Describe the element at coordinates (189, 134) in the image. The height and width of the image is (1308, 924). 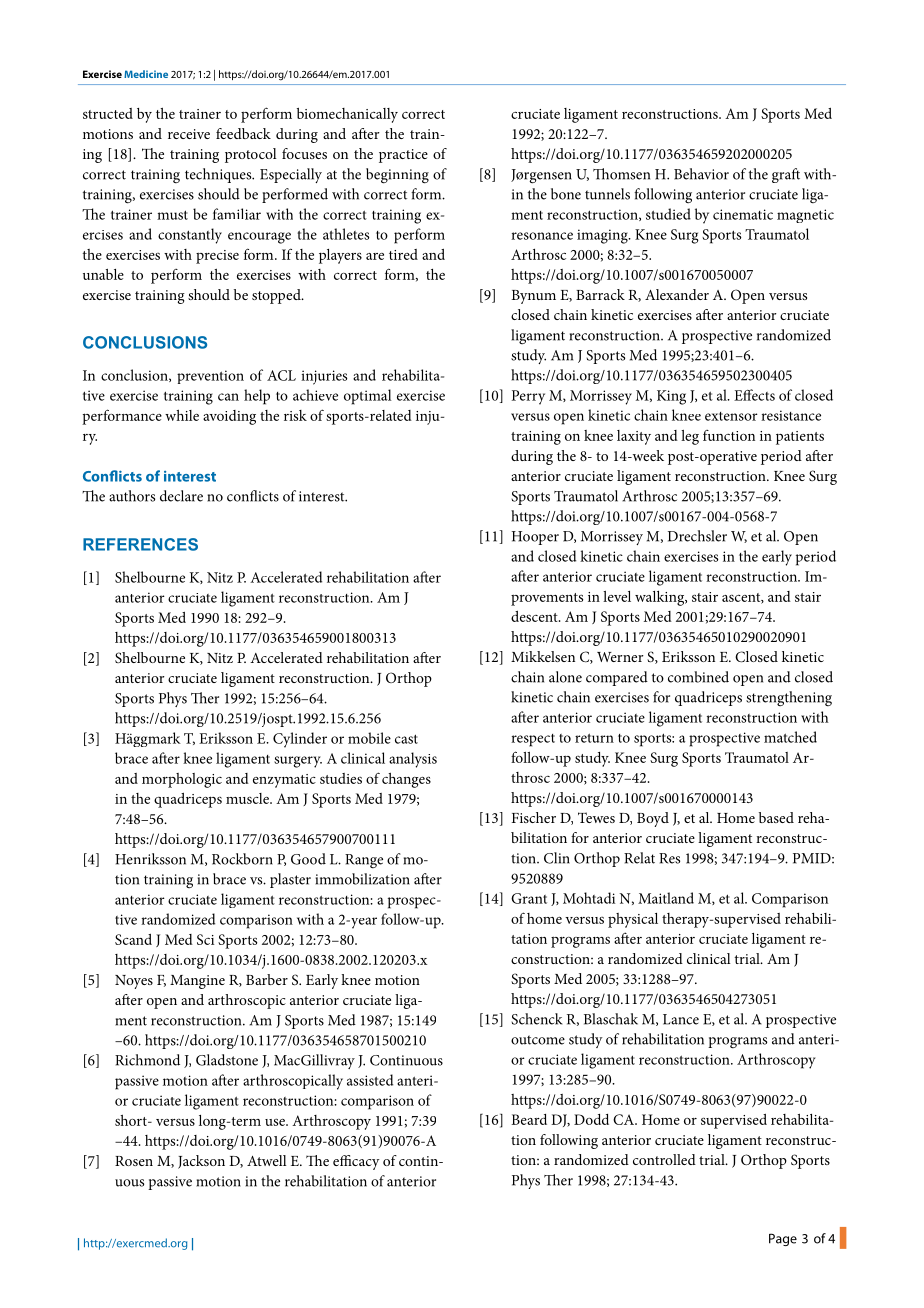
I see `receive` at that location.
